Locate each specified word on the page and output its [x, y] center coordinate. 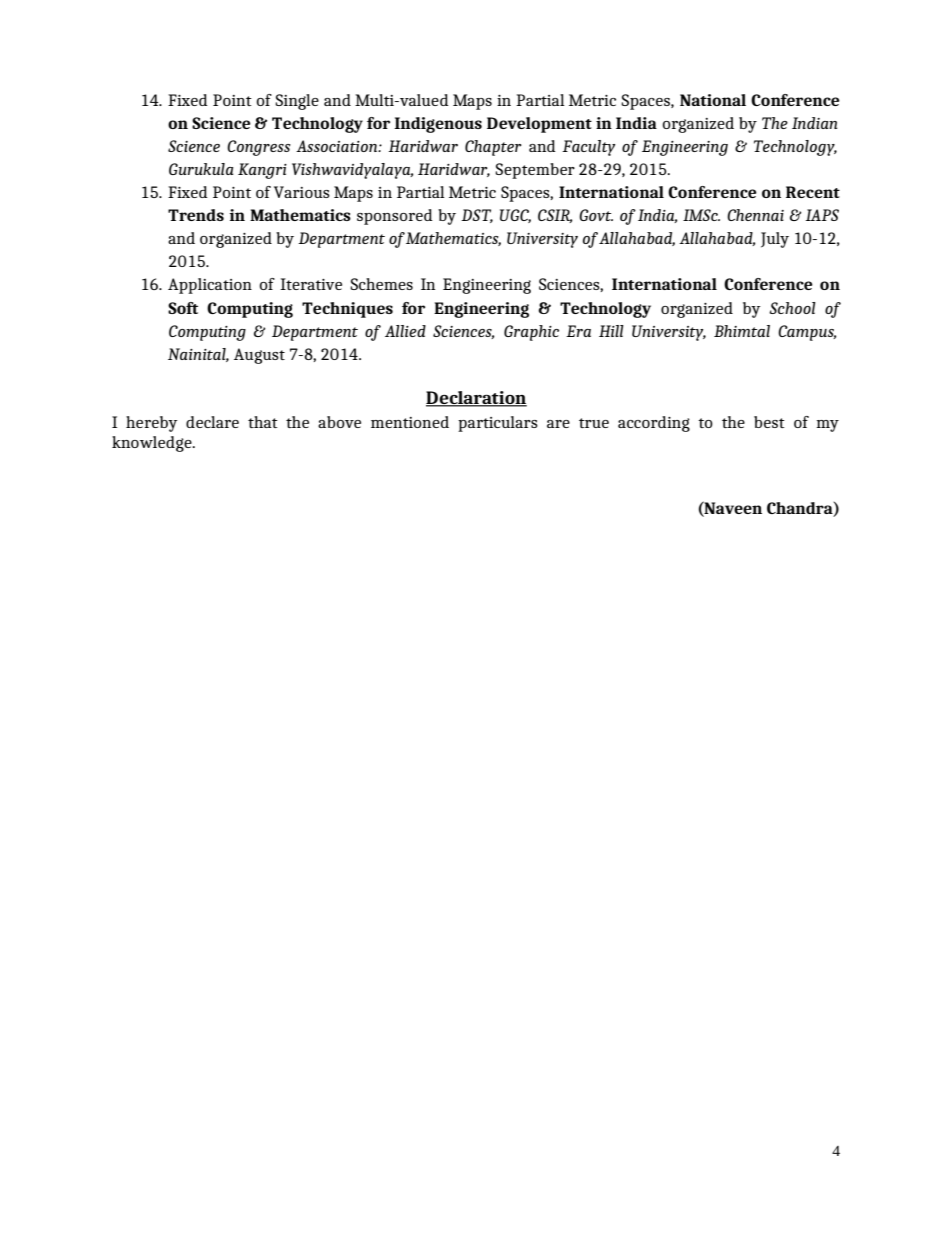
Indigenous [438, 125]
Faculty [588, 148]
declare [212, 422]
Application [210, 286]
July [775, 240]
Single [297, 102]
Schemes [381, 284]
